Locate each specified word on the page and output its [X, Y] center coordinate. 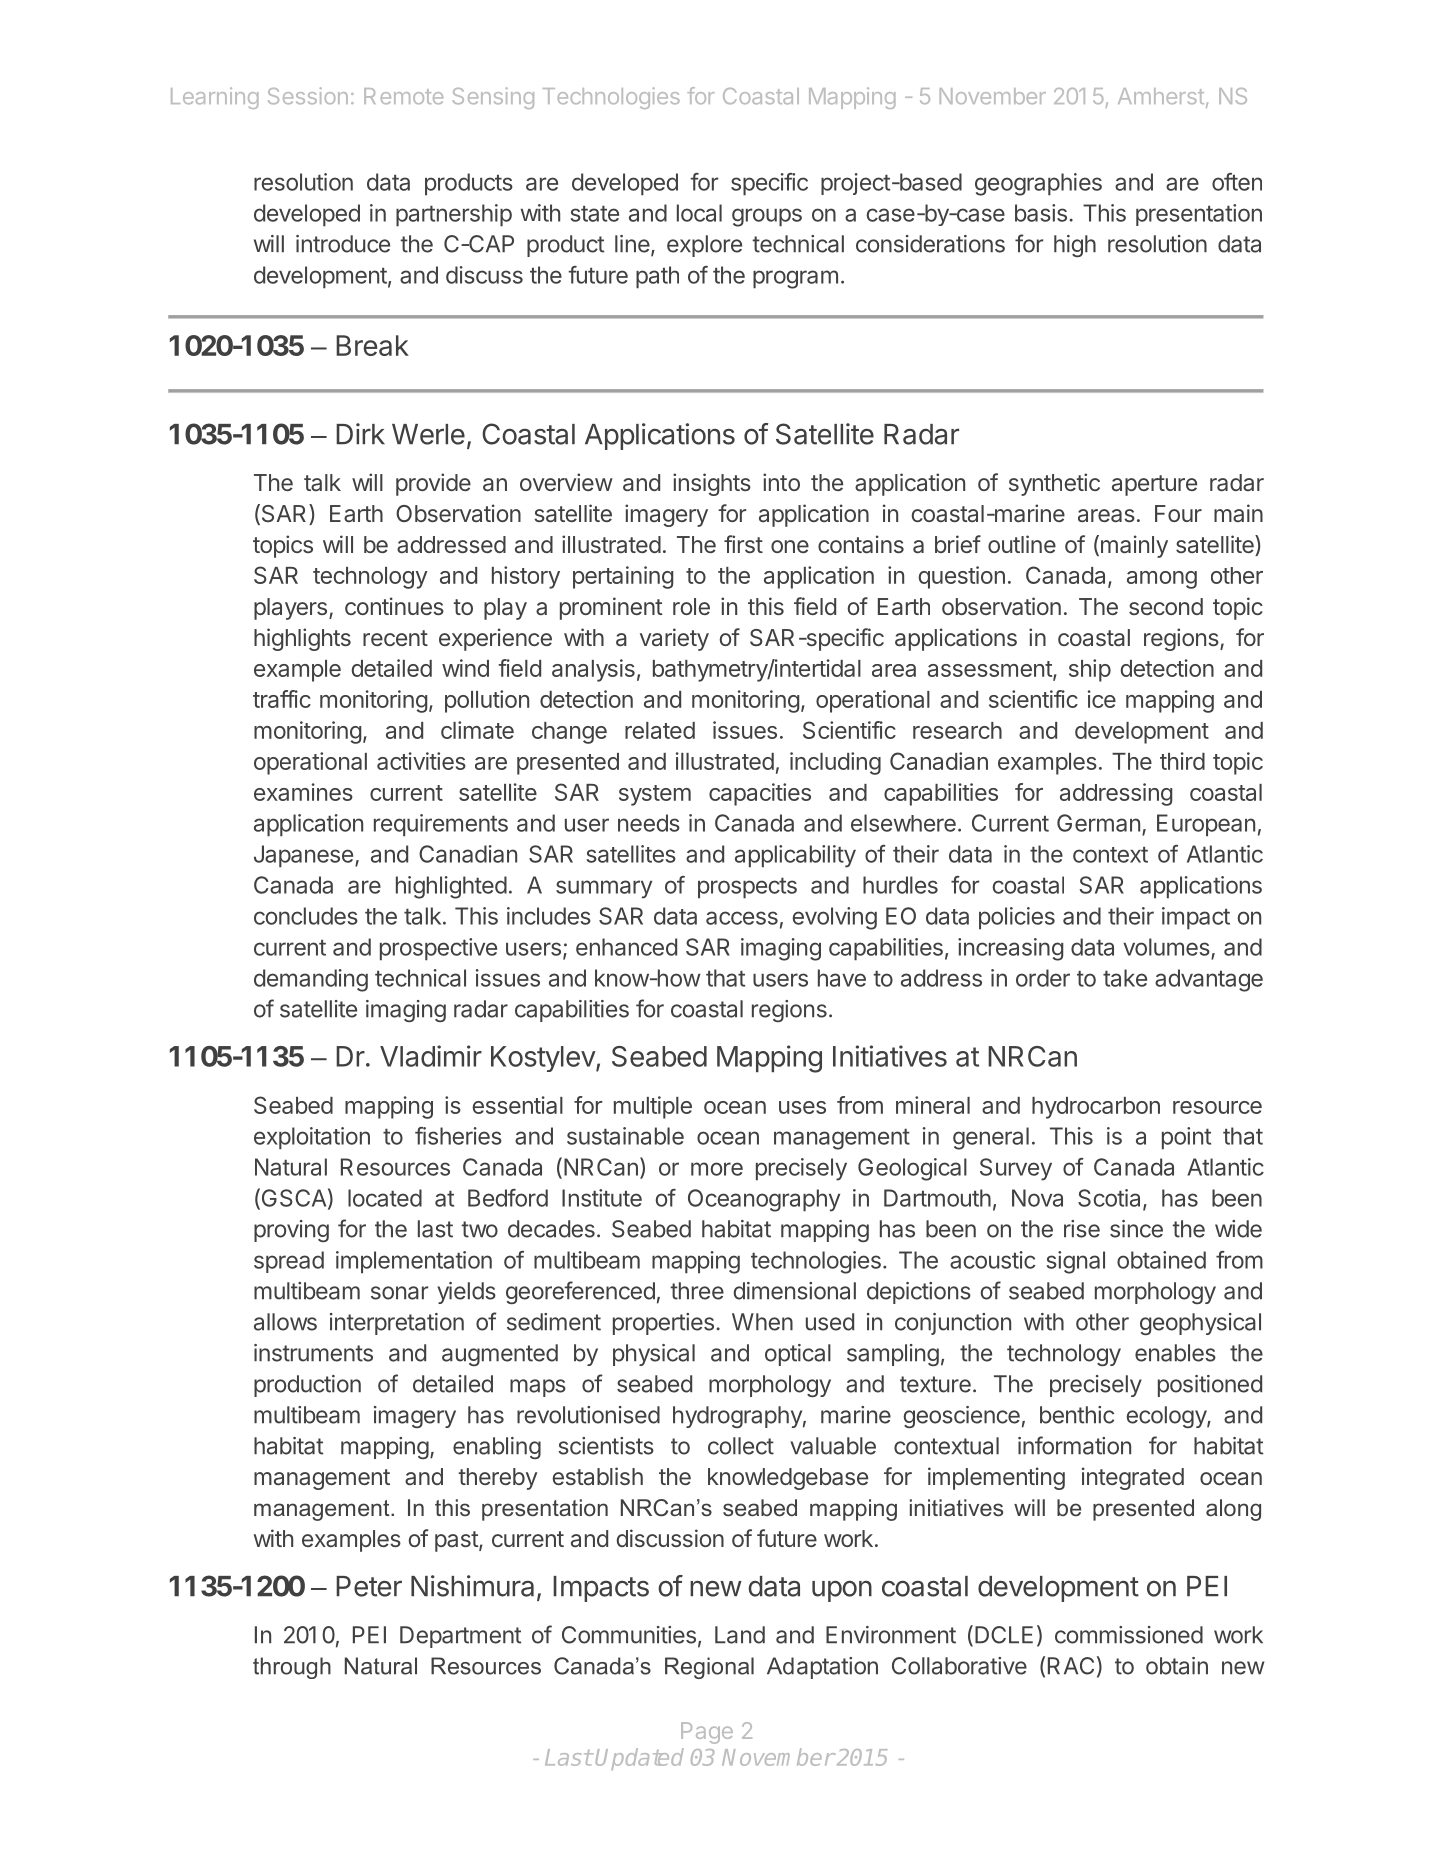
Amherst [1161, 96]
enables [1175, 1353]
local [699, 213]
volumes [1166, 947]
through [292, 1668]
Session [308, 96]
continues [394, 606]
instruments [313, 1353]
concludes [306, 916]
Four [1178, 513]
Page [707, 1733]
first [743, 544]
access [742, 918]
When [762, 1322]
